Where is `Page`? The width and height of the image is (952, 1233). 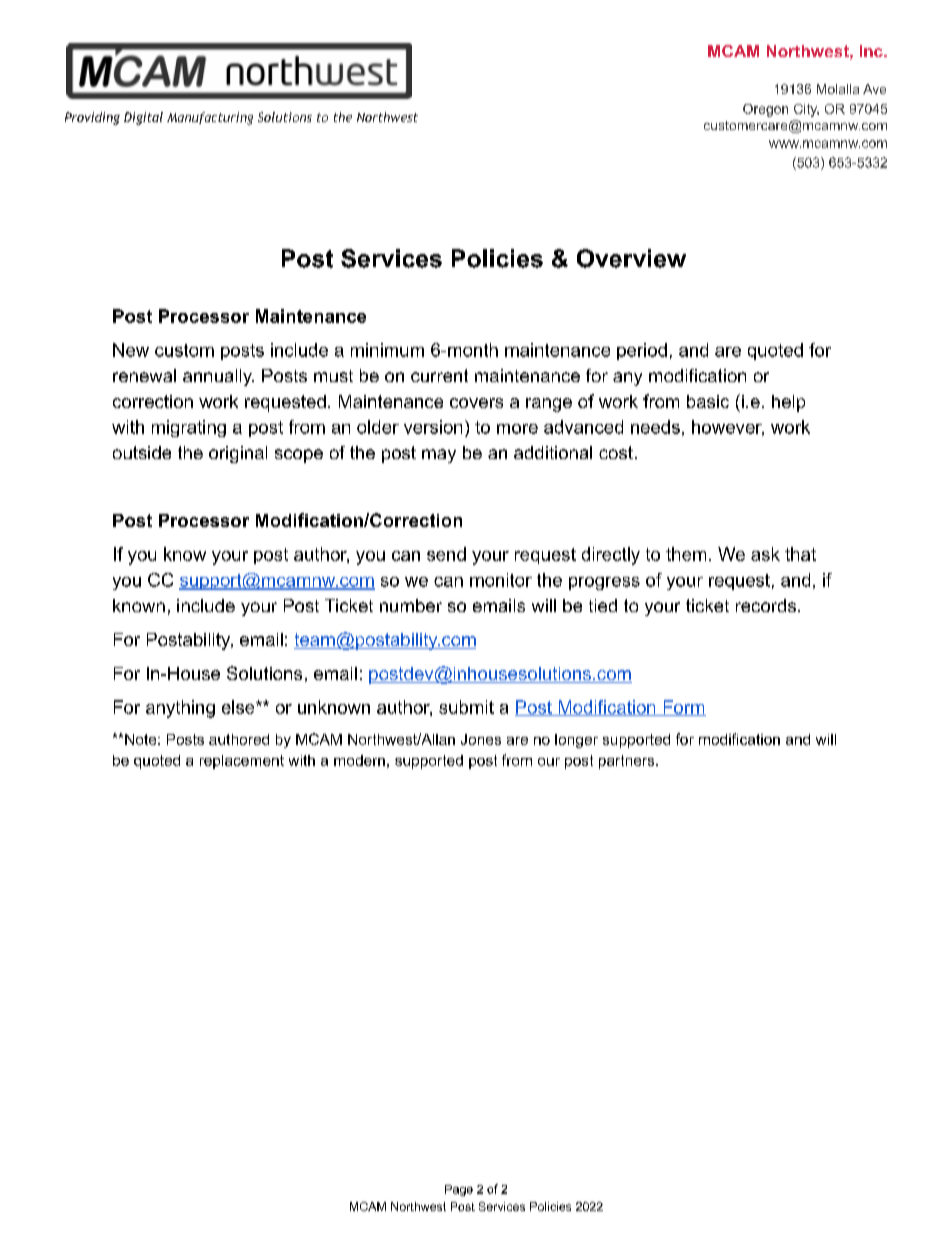
Page is located at coordinates (459, 1190).
